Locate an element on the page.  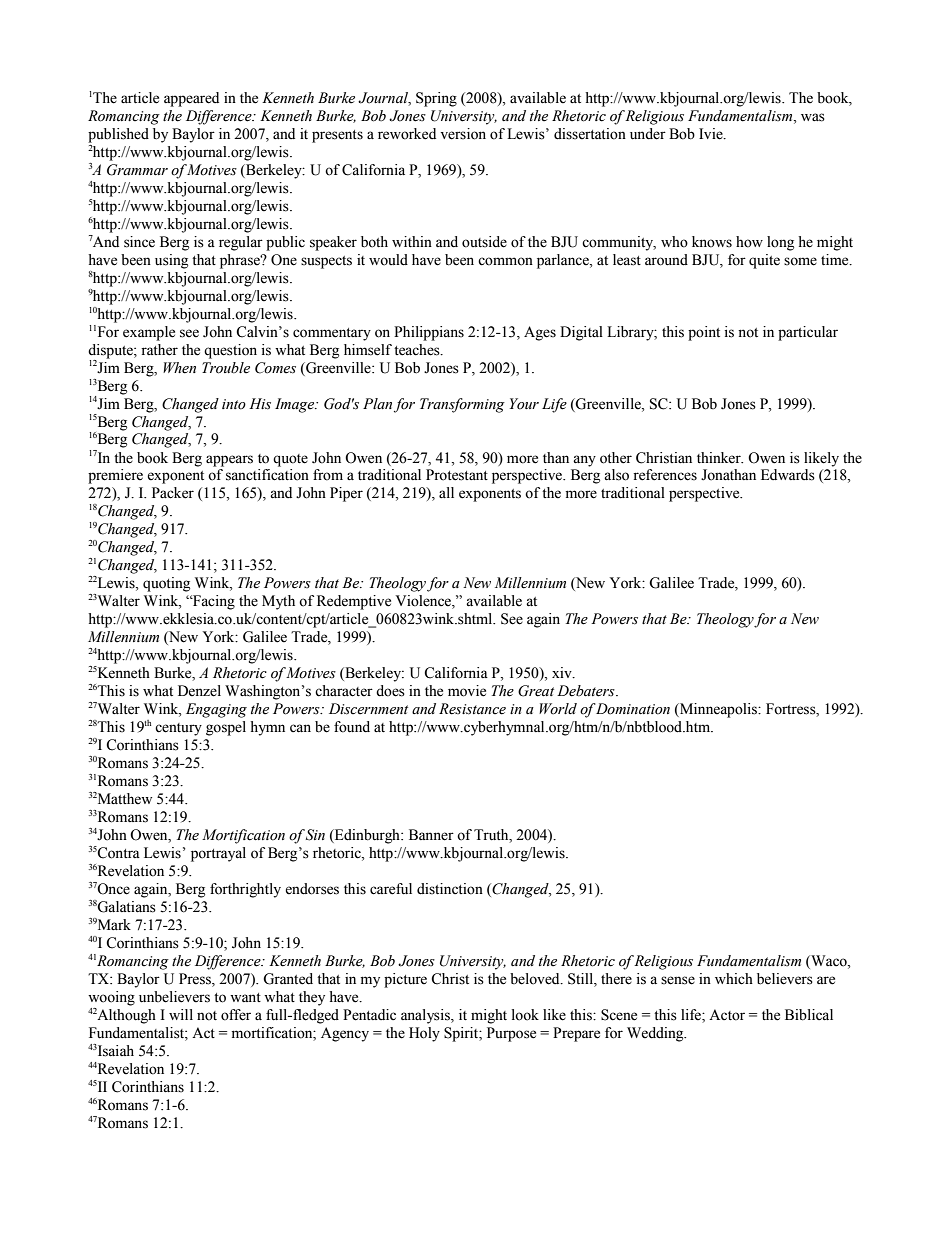
Philippians is located at coordinates (429, 333).
